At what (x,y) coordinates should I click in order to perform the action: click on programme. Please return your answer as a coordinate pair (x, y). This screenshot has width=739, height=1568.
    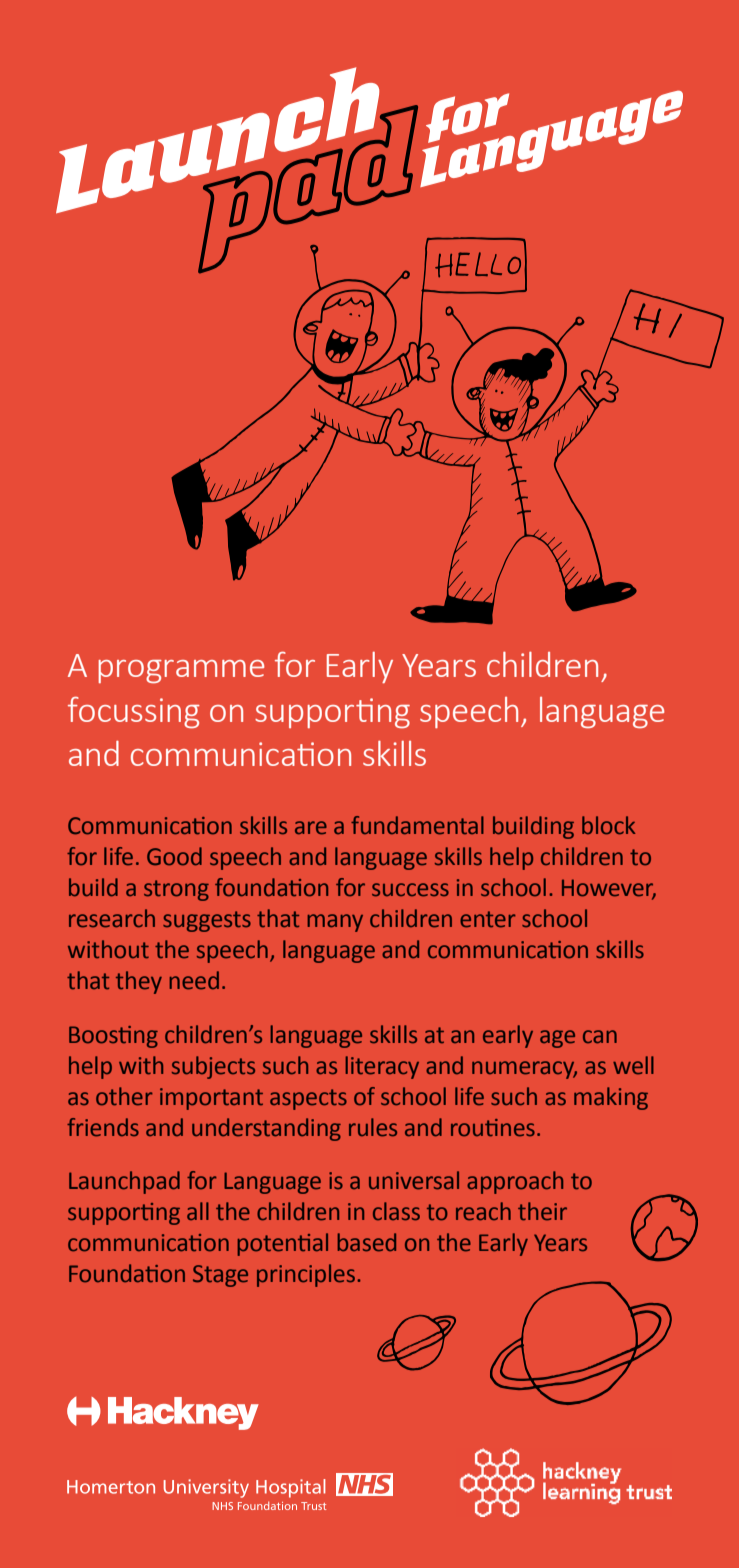
    Looking at the image, I should click on (181, 672).
